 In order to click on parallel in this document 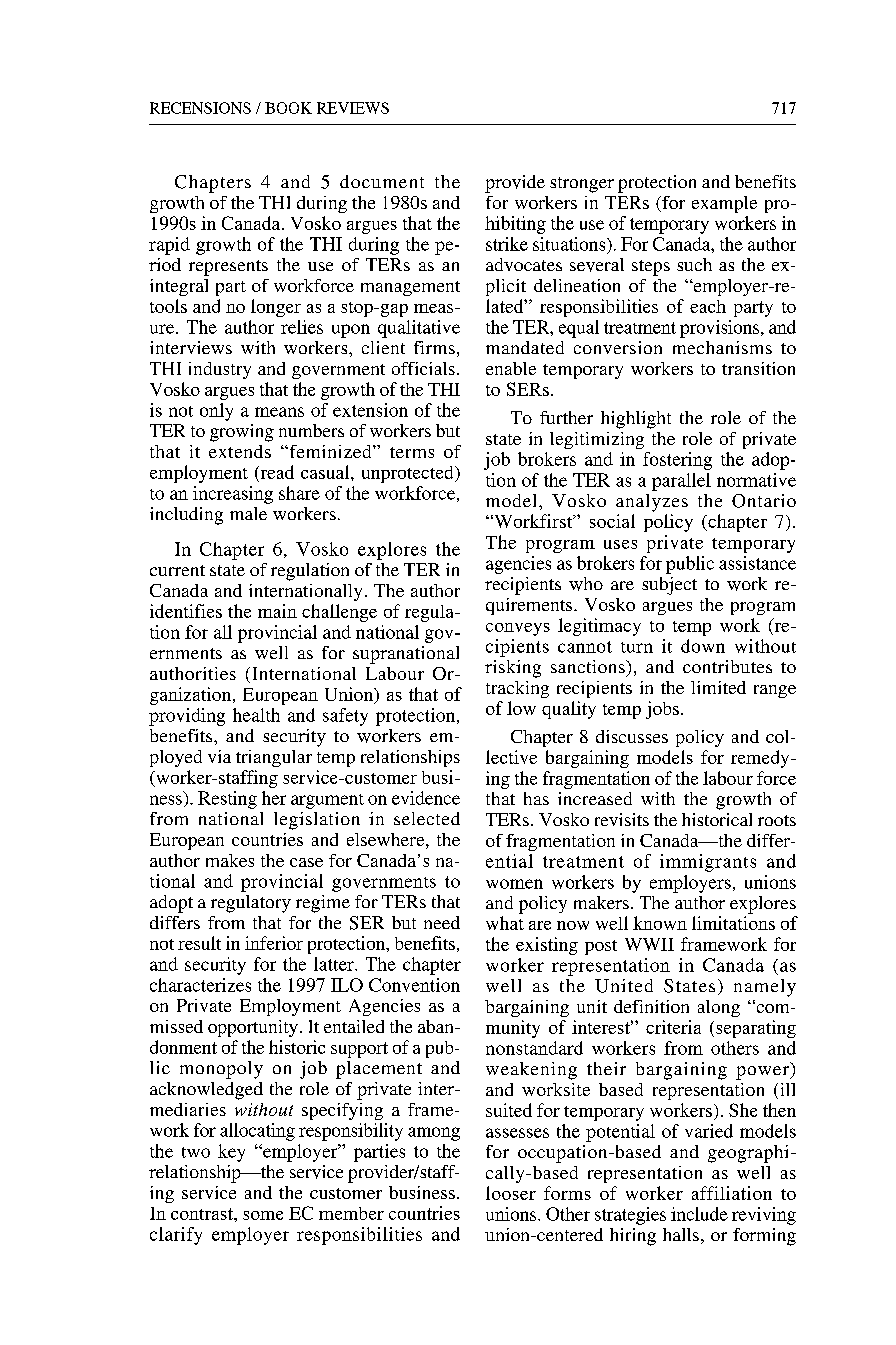, I will do `click(681, 482)`.
